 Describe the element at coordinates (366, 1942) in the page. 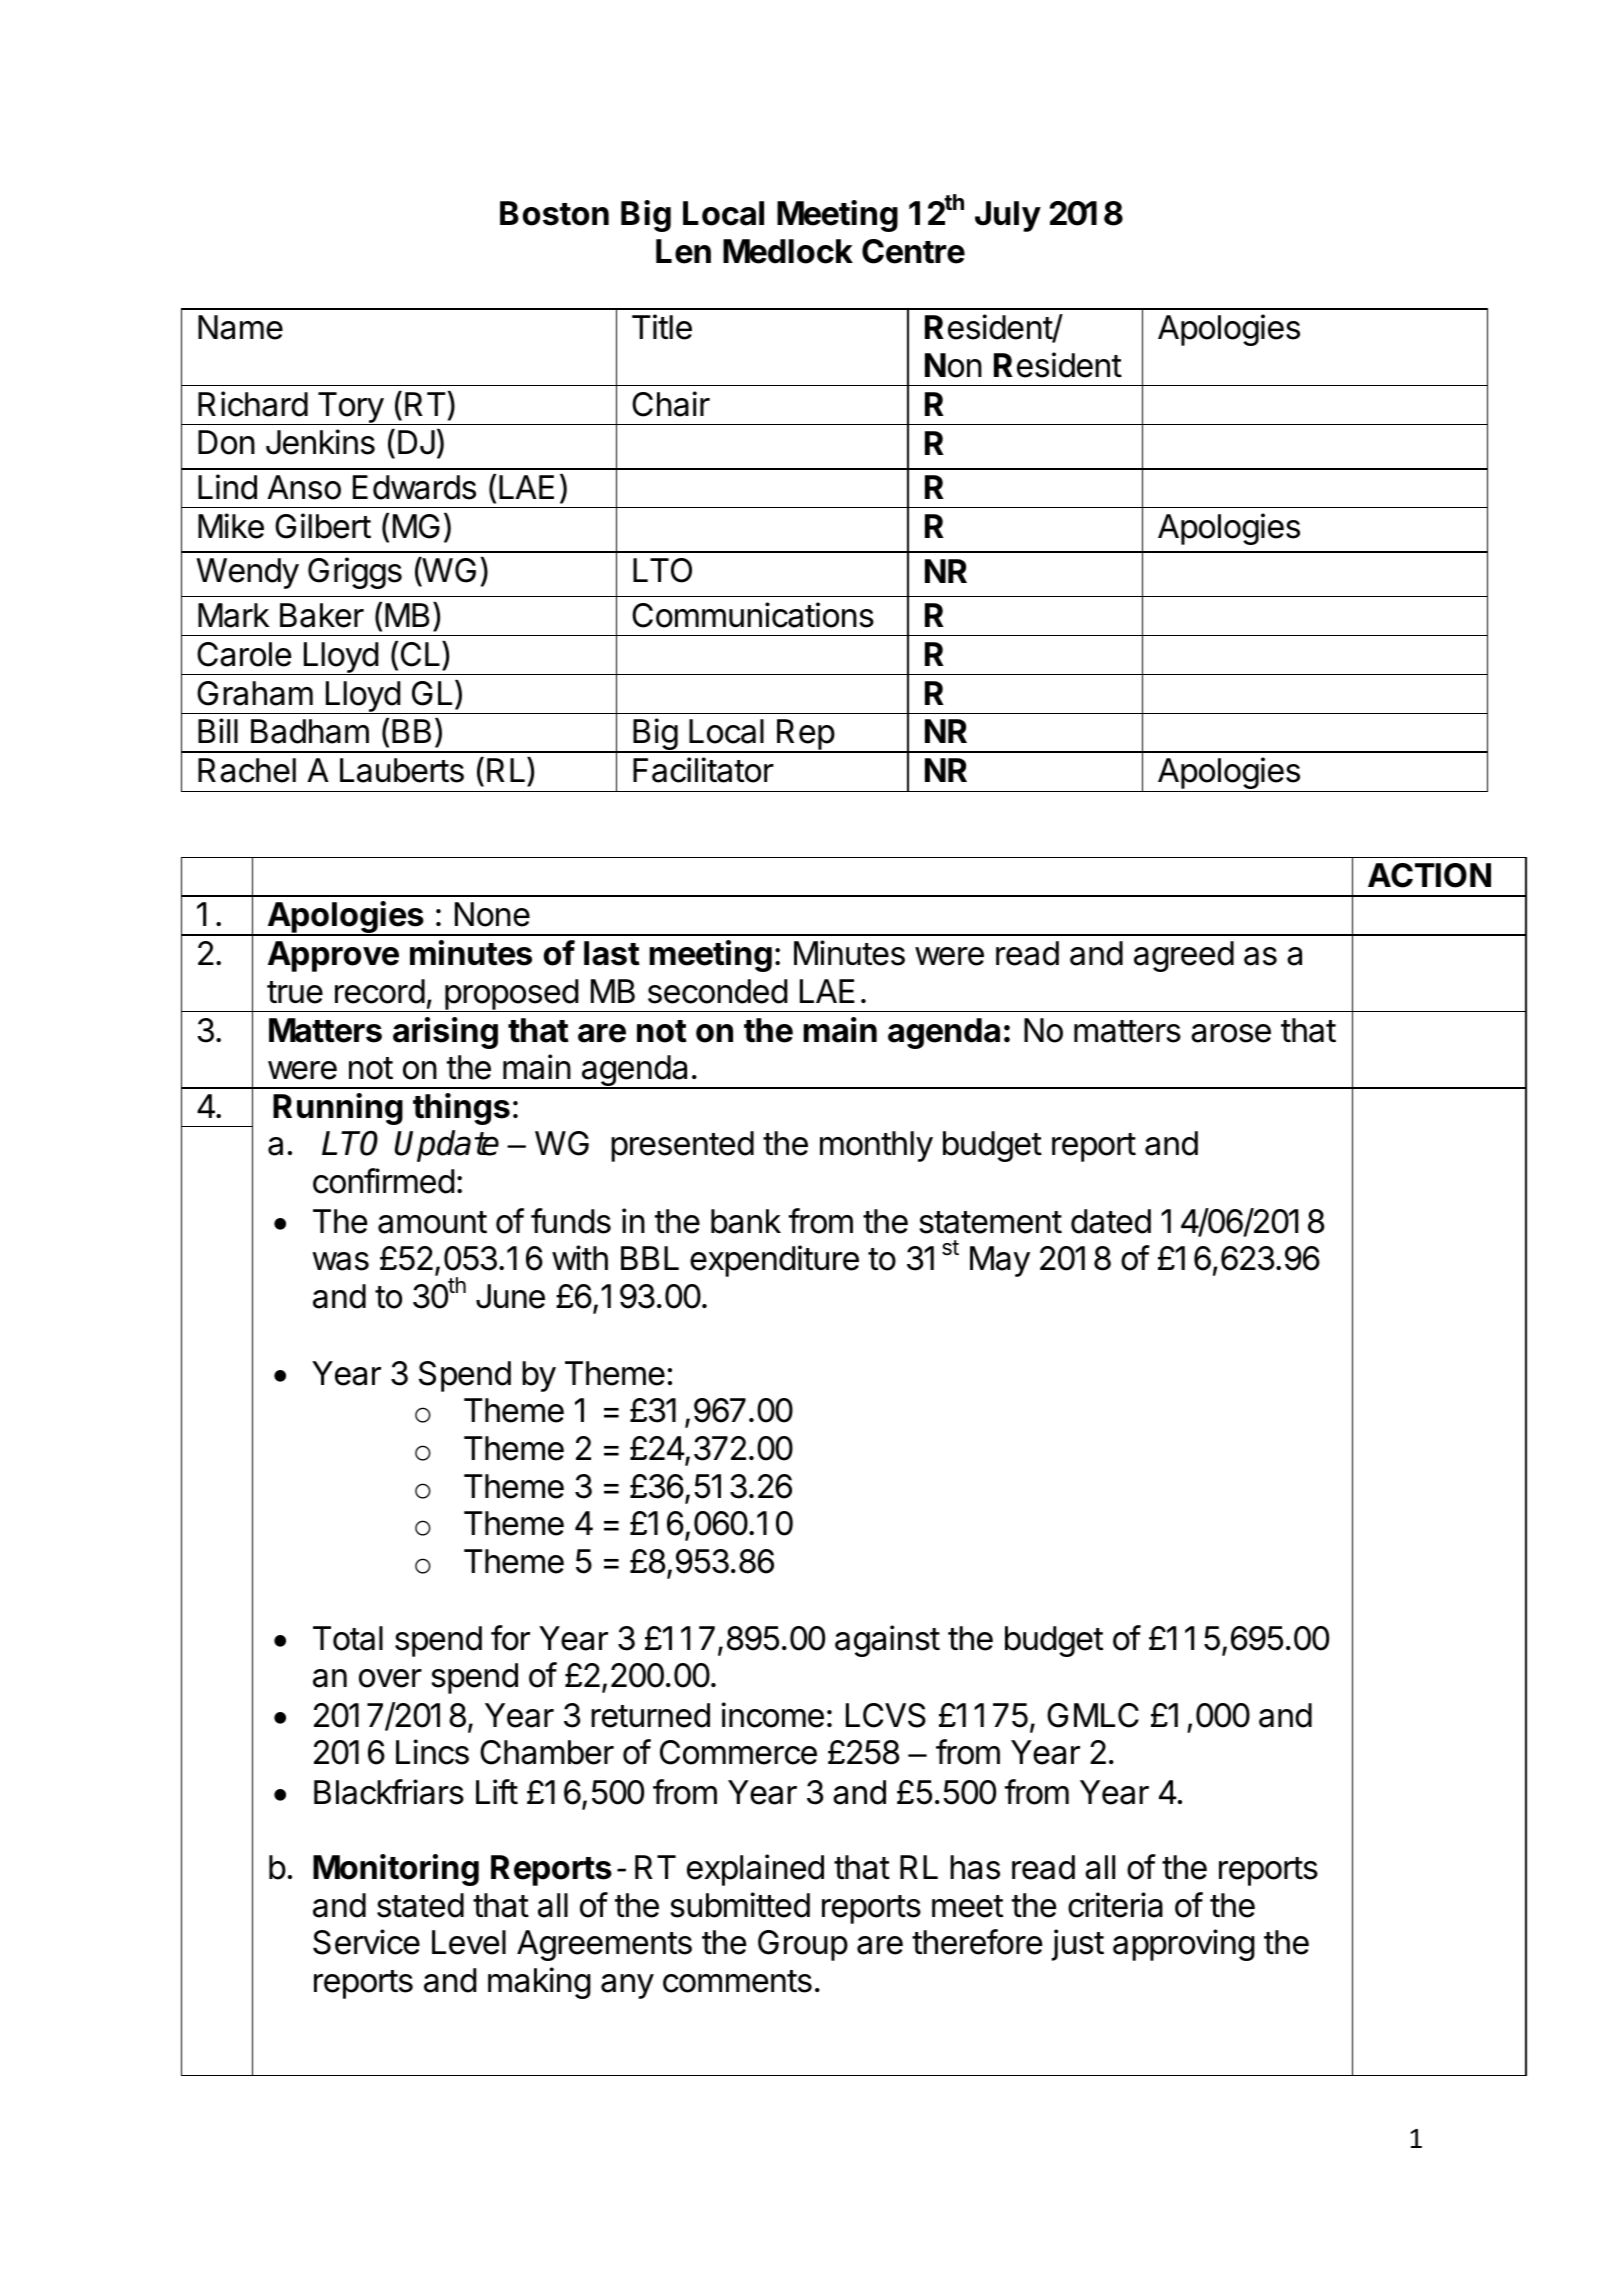

I see `Service` at that location.
